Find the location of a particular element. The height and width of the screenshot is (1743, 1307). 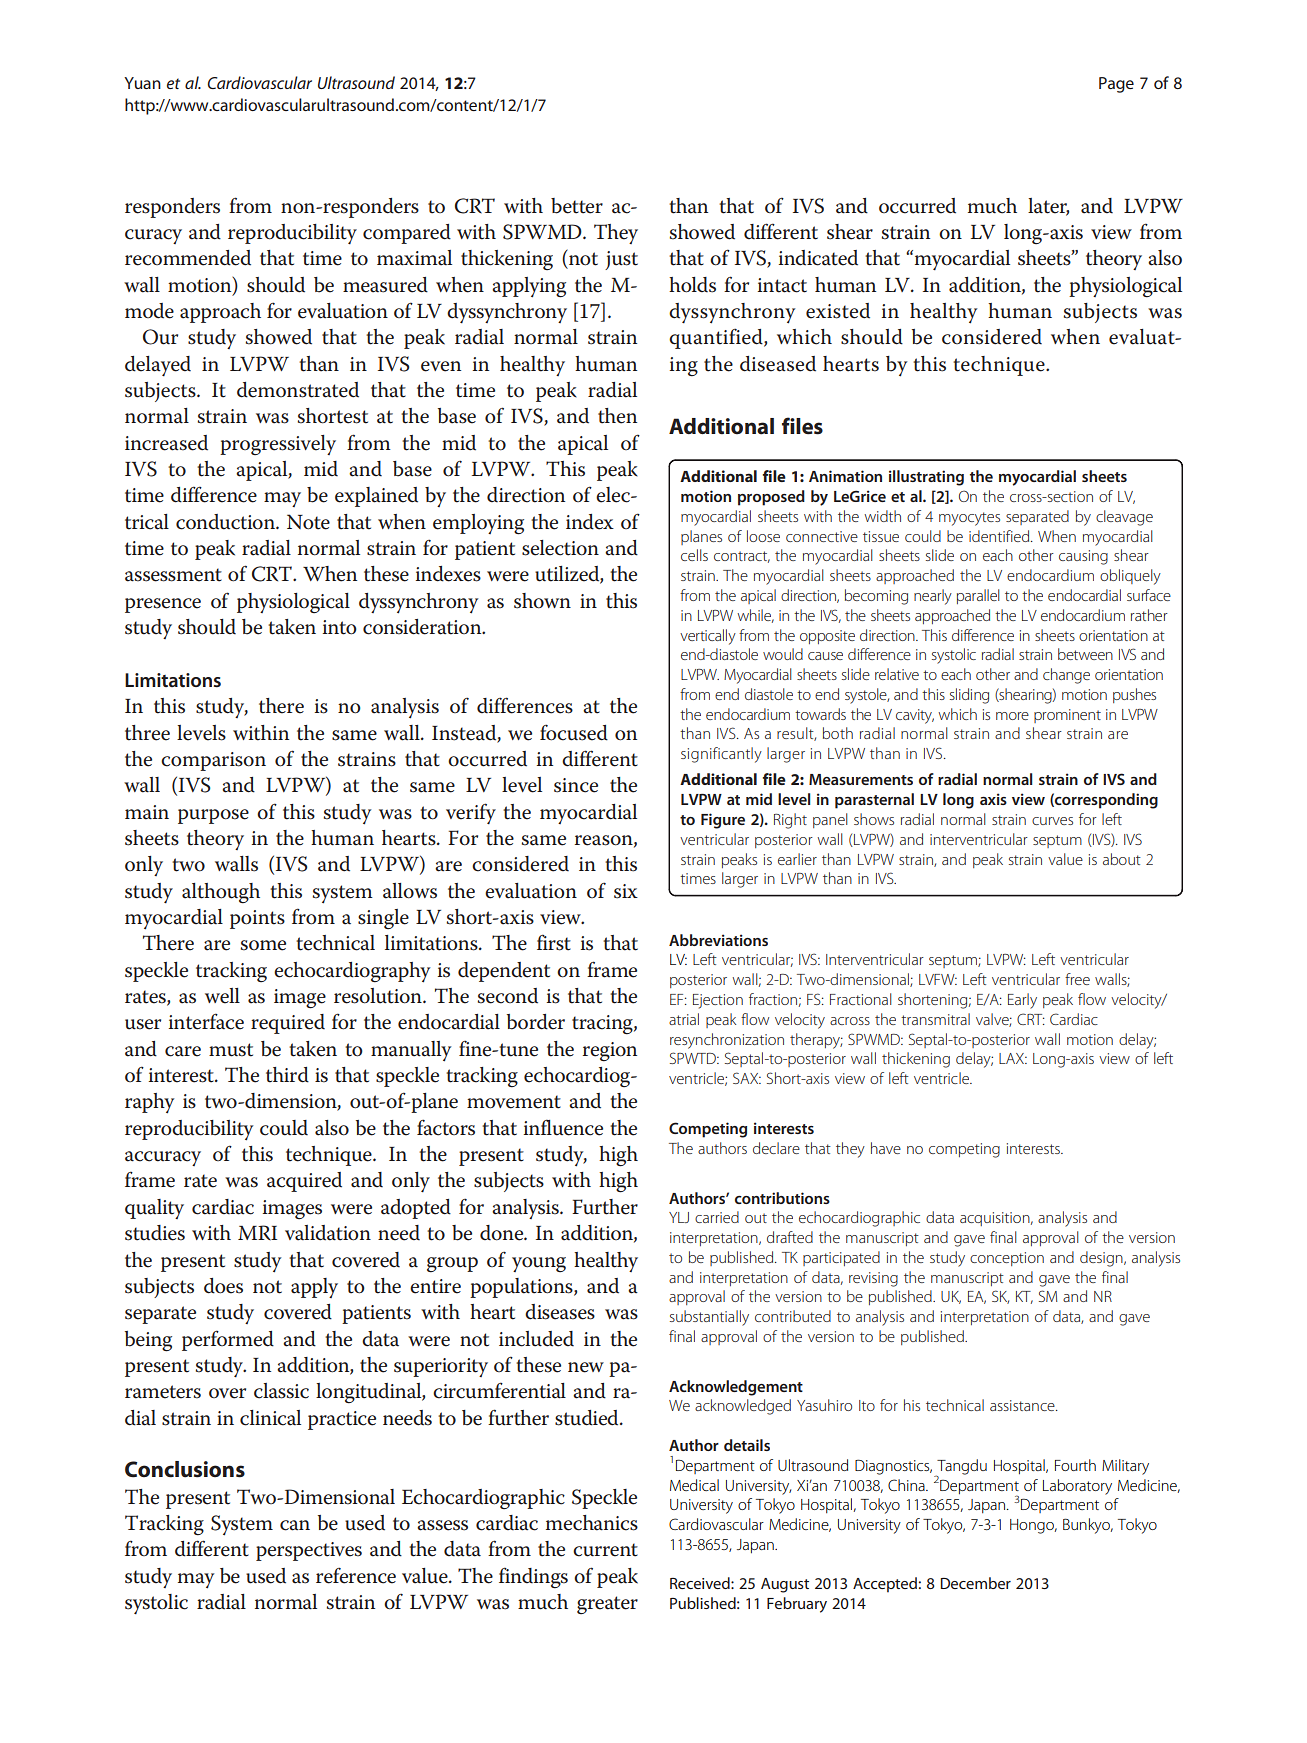

progressively is located at coordinates (278, 445).
